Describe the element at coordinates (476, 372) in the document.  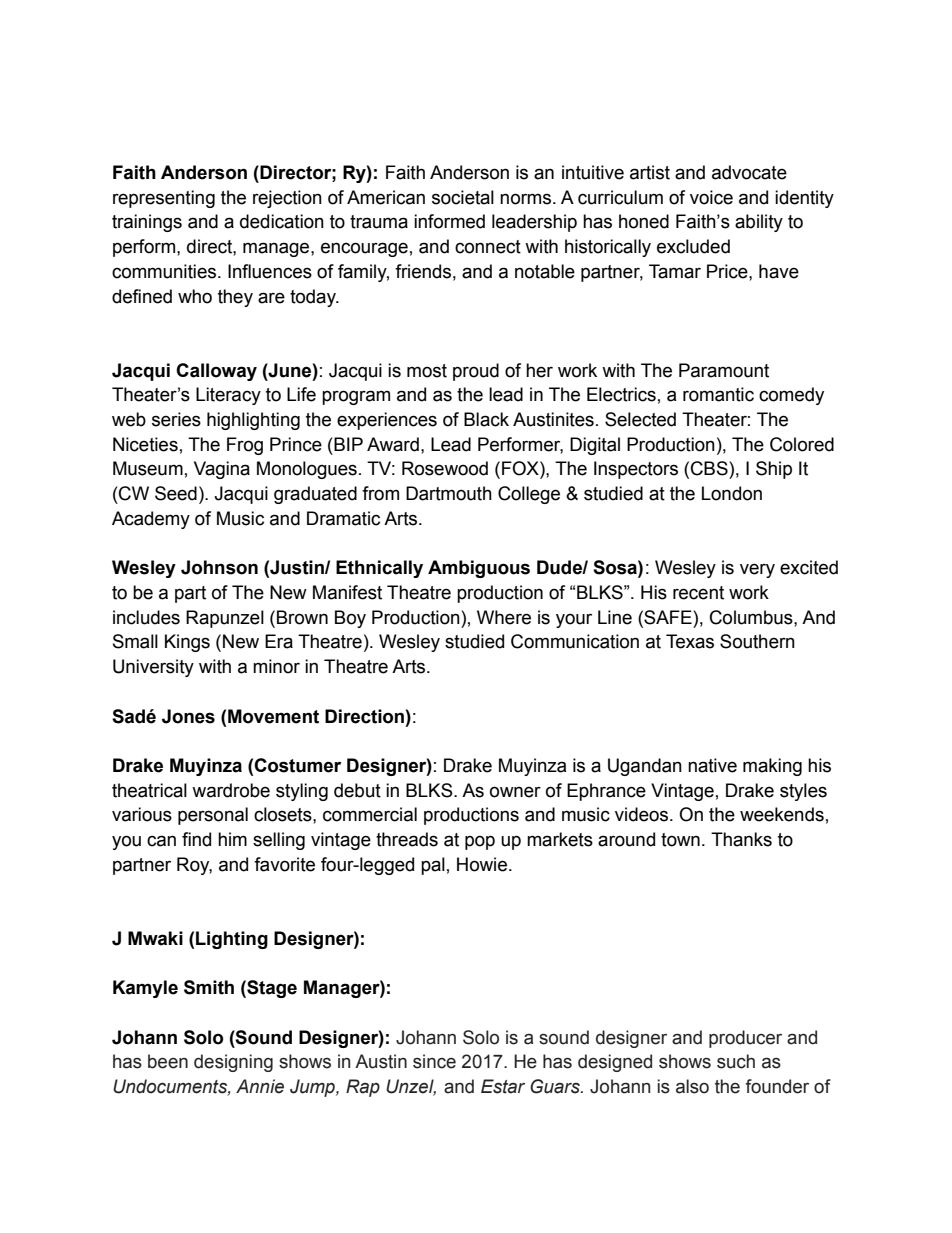
I see `proud` at that location.
